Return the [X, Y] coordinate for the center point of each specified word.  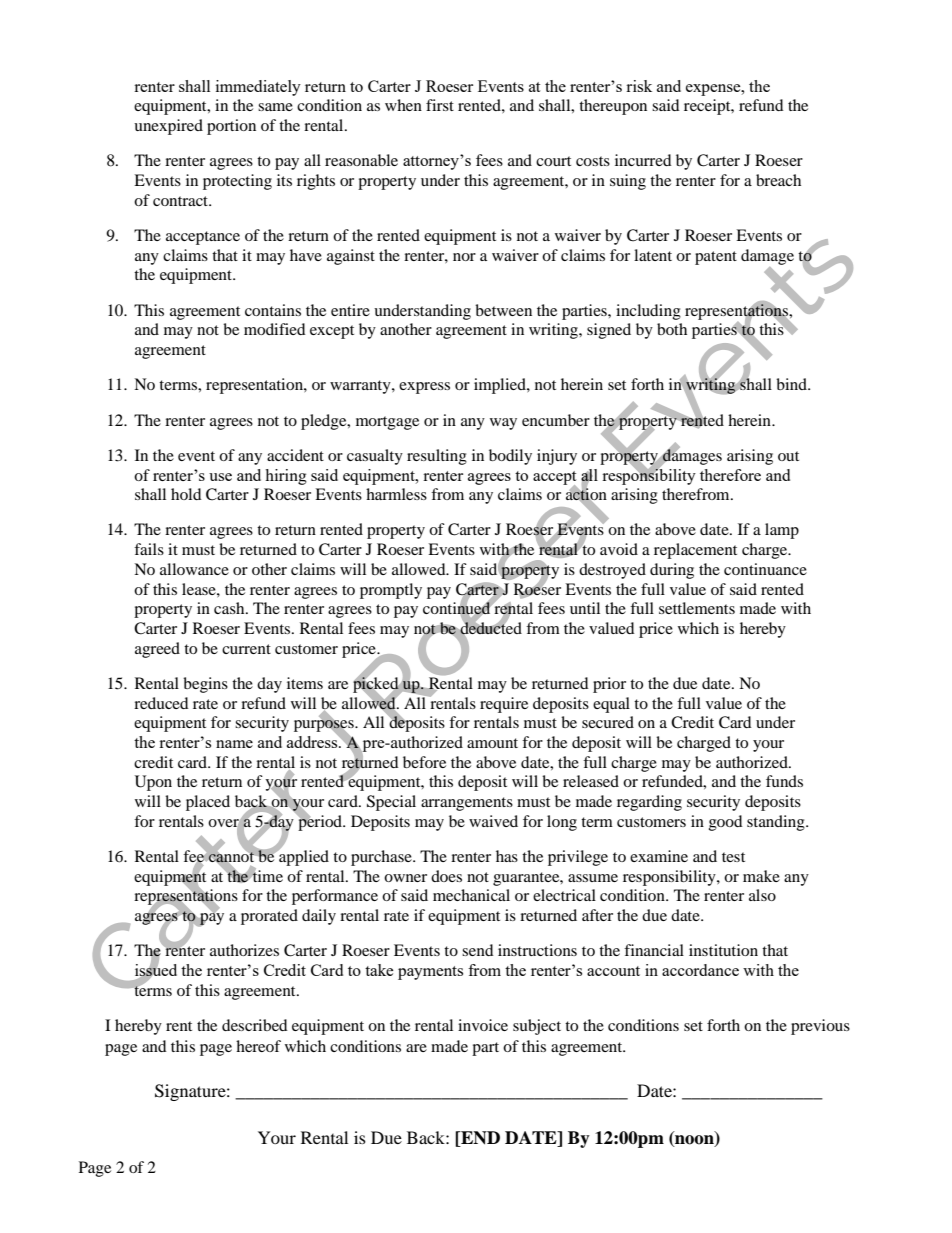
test [733, 857]
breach [778, 180]
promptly [391, 591]
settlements [697, 608]
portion [231, 127]
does [446, 876]
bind [792, 384]
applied [303, 857]
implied [501, 386]
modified [275, 329]
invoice [483, 1025]
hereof [258, 1046]
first [440, 105]
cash [230, 608]
